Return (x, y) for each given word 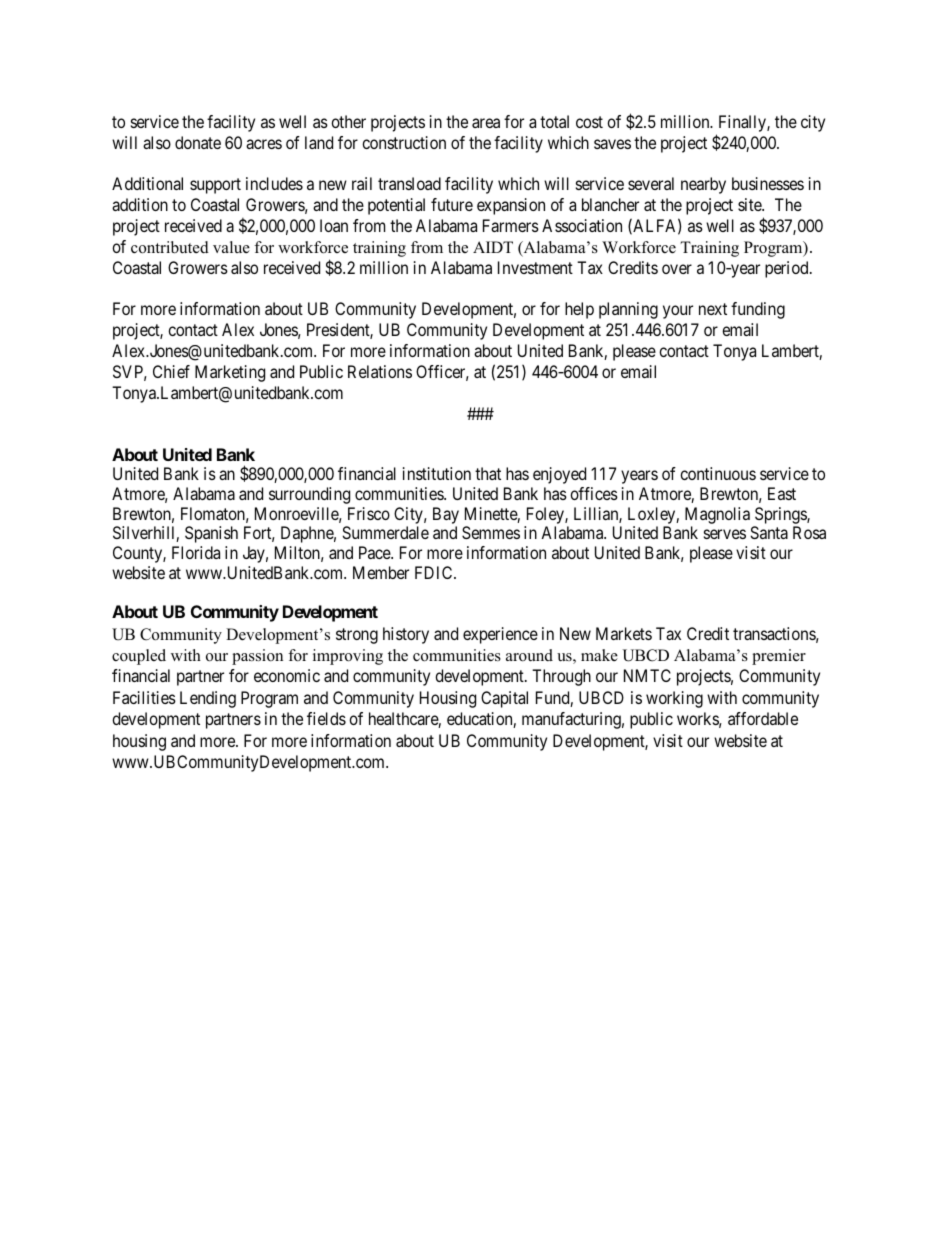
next (713, 309)
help (579, 310)
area (486, 123)
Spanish (211, 534)
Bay (446, 515)
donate (198, 142)
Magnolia (717, 515)
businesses (768, 183)
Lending (208, 699)
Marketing (230, 373)
